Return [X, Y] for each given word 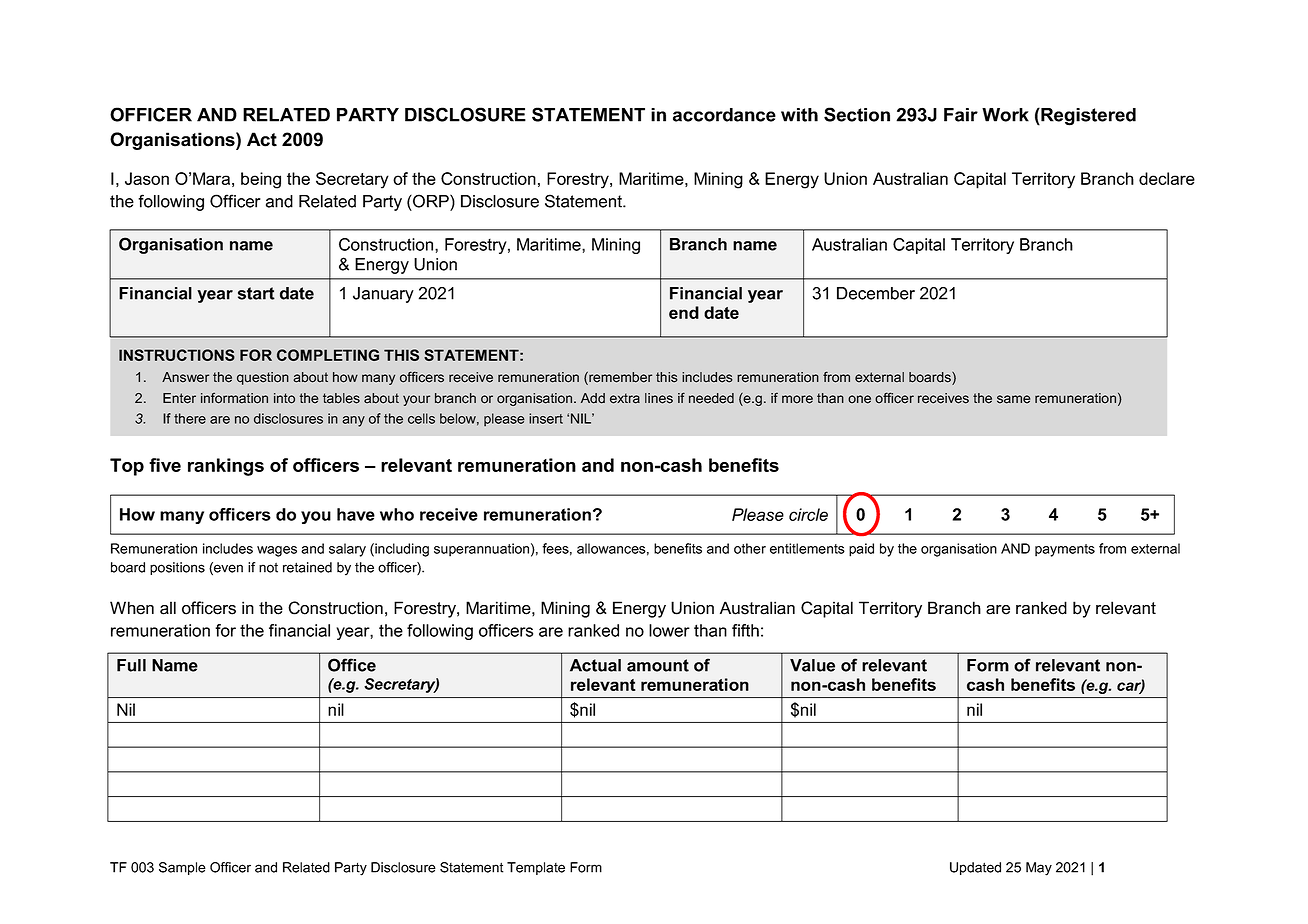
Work [1005, 115]
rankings [226, 467]
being [261, 180]
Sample [182, 868]
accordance [724, 115]
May [1039, 869]
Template [536, 868]
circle [808, 514]
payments [1065, 550]
